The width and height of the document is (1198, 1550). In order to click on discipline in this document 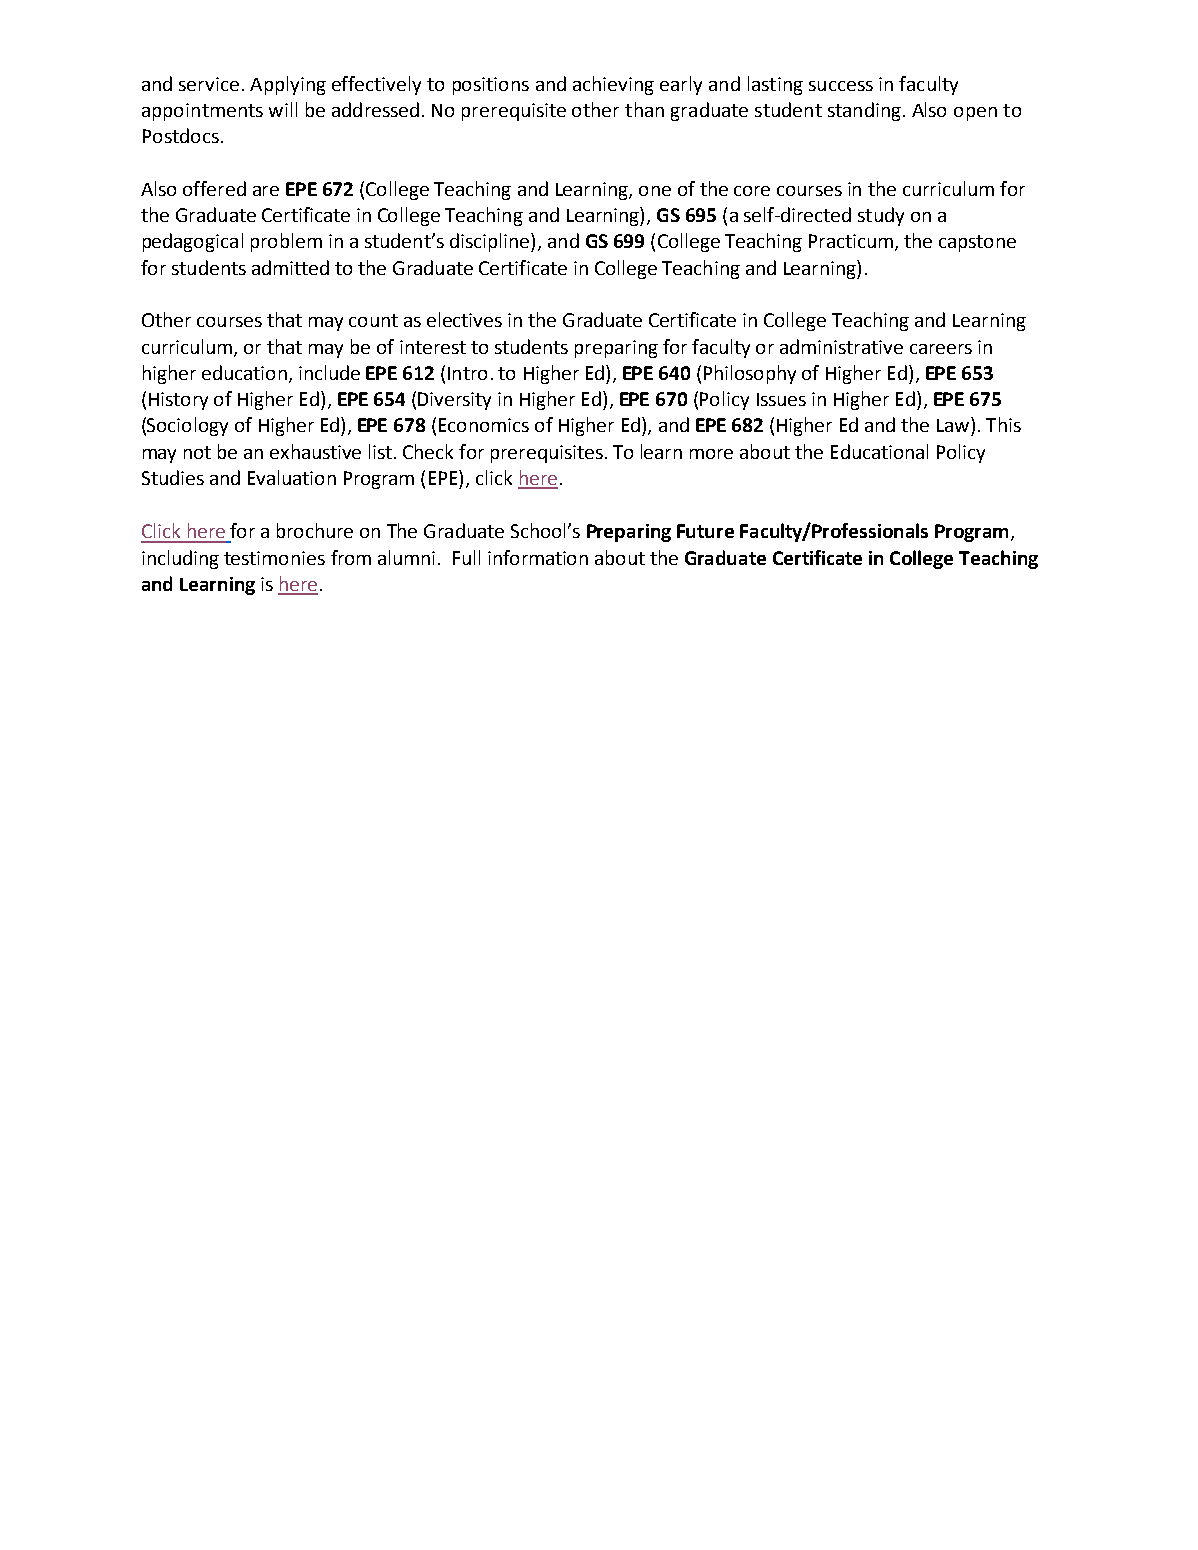, I will do `click(491, 242)`.
